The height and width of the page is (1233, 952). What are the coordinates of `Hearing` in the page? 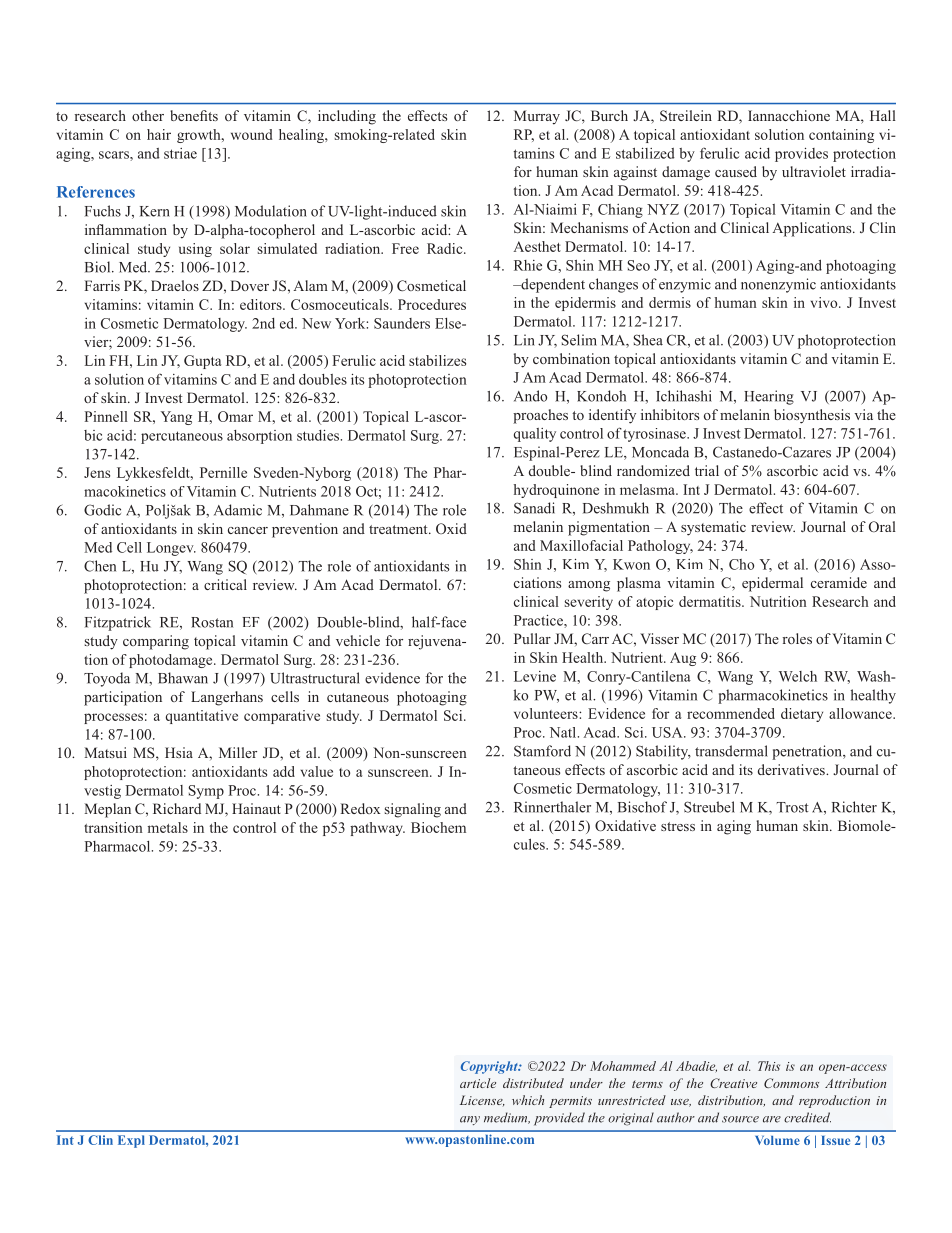 It's located at (769, 397).
